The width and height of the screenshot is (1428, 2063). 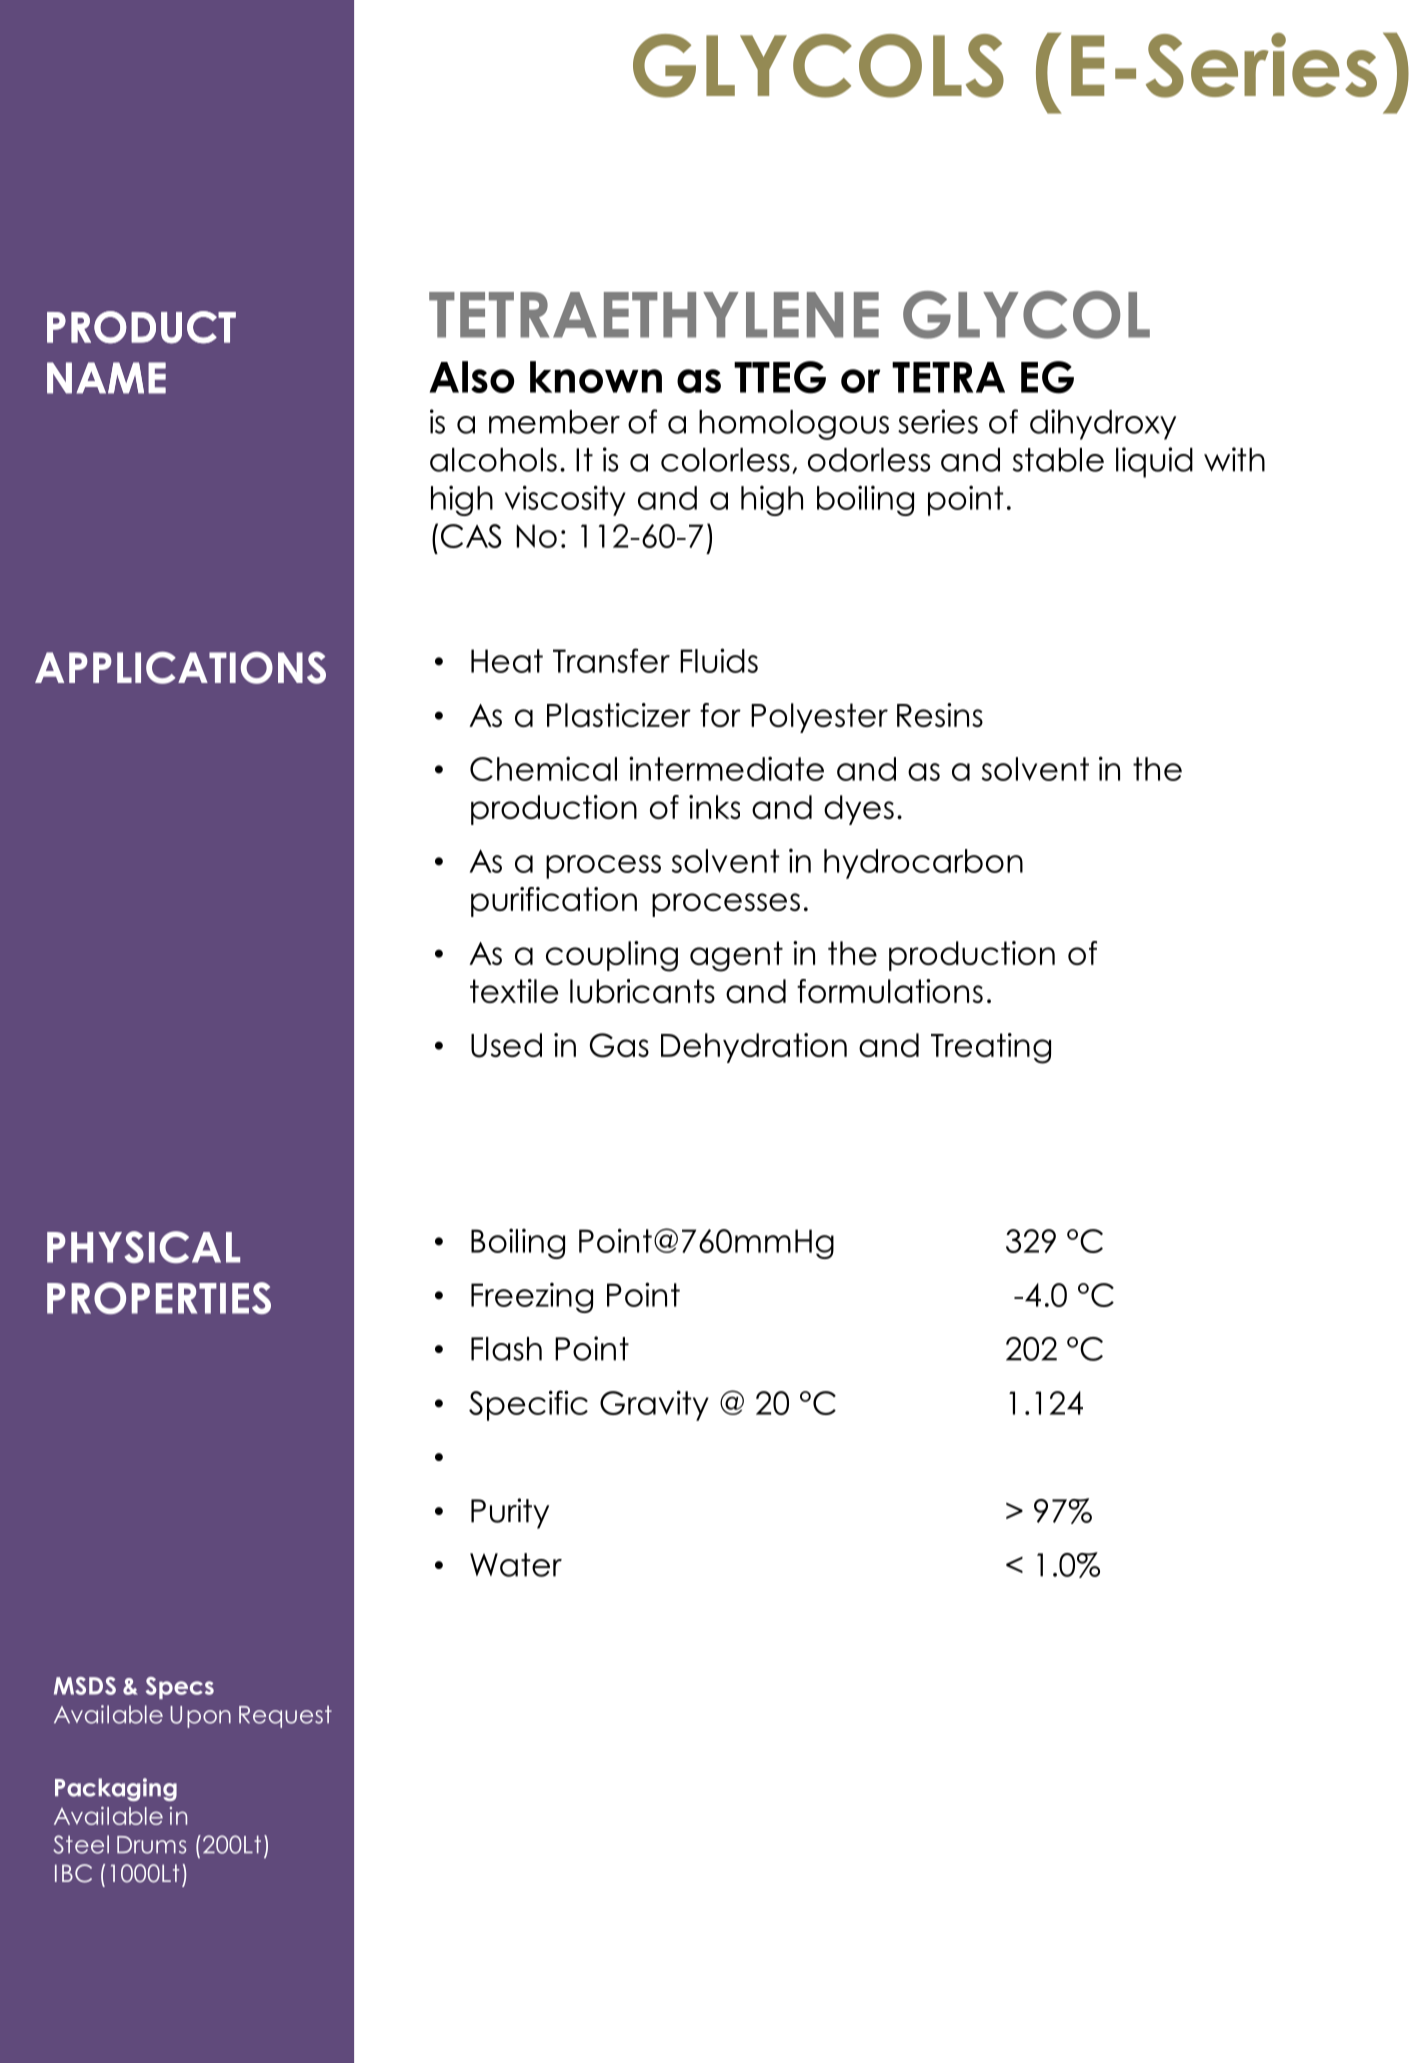 I want to click on Resins, so click(x=940, y=715).
